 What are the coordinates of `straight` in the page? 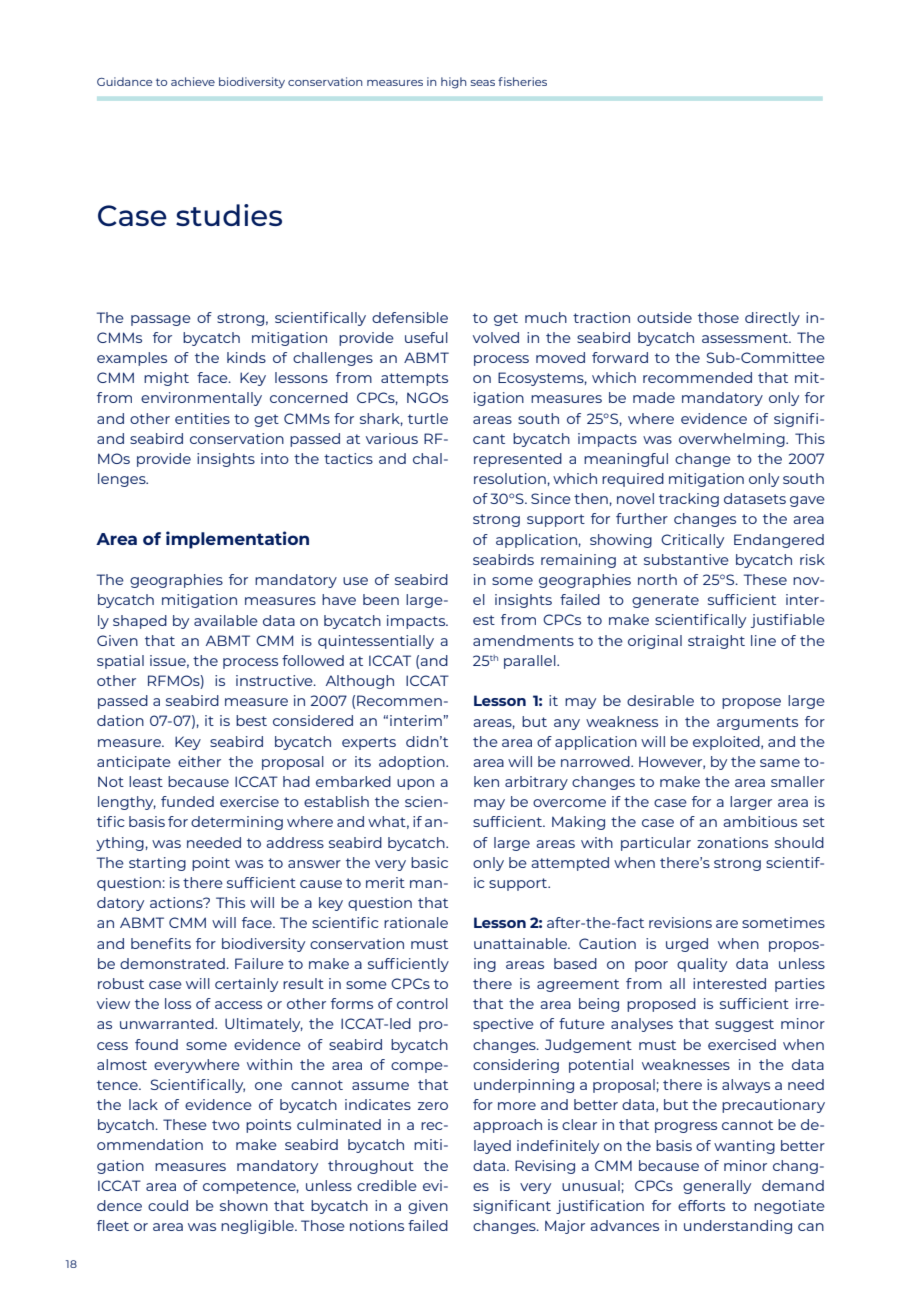 It's located at (716, 642).
